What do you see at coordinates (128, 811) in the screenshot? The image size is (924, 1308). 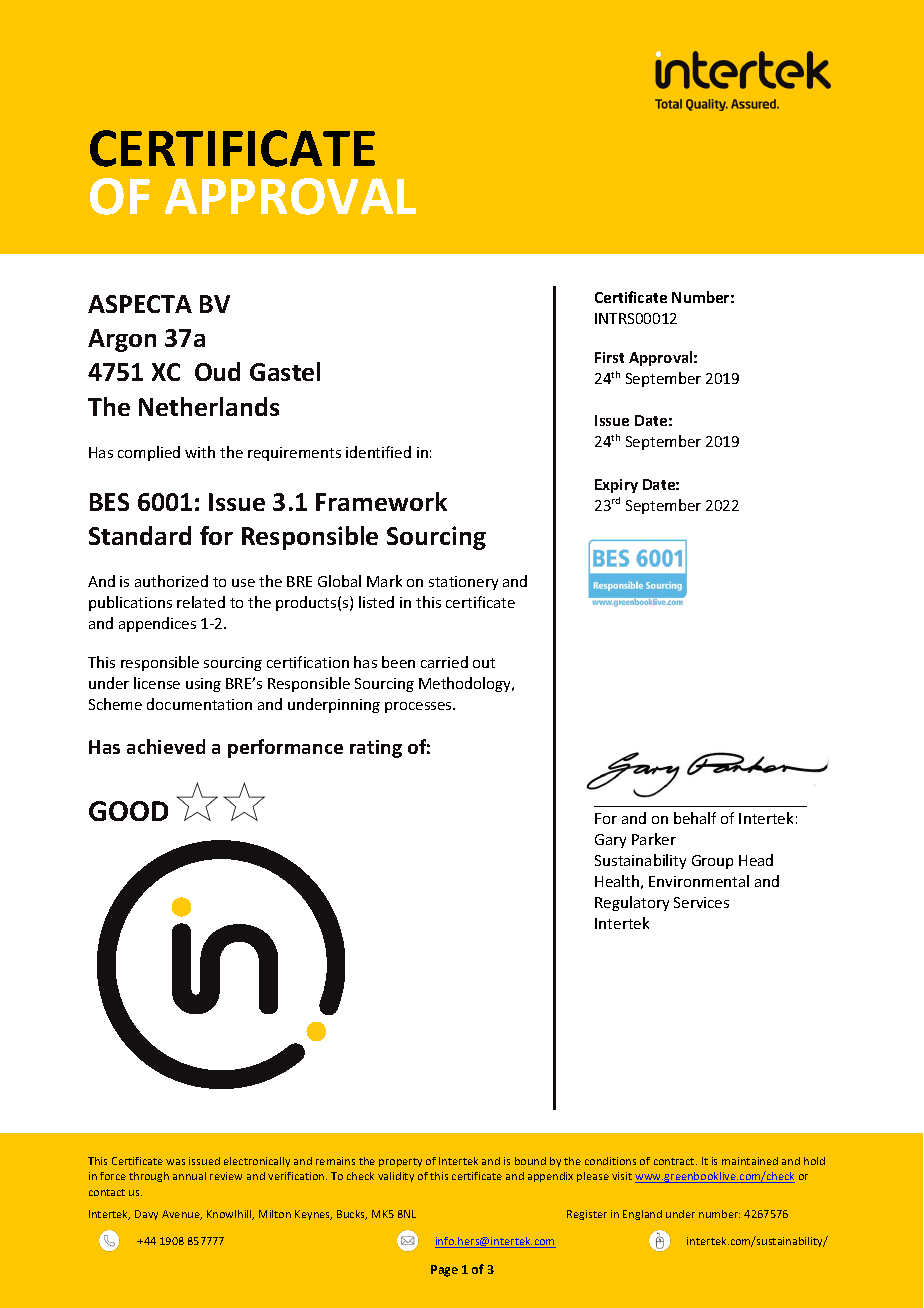 I see `GOOD` at bounding box center [128, 811].
